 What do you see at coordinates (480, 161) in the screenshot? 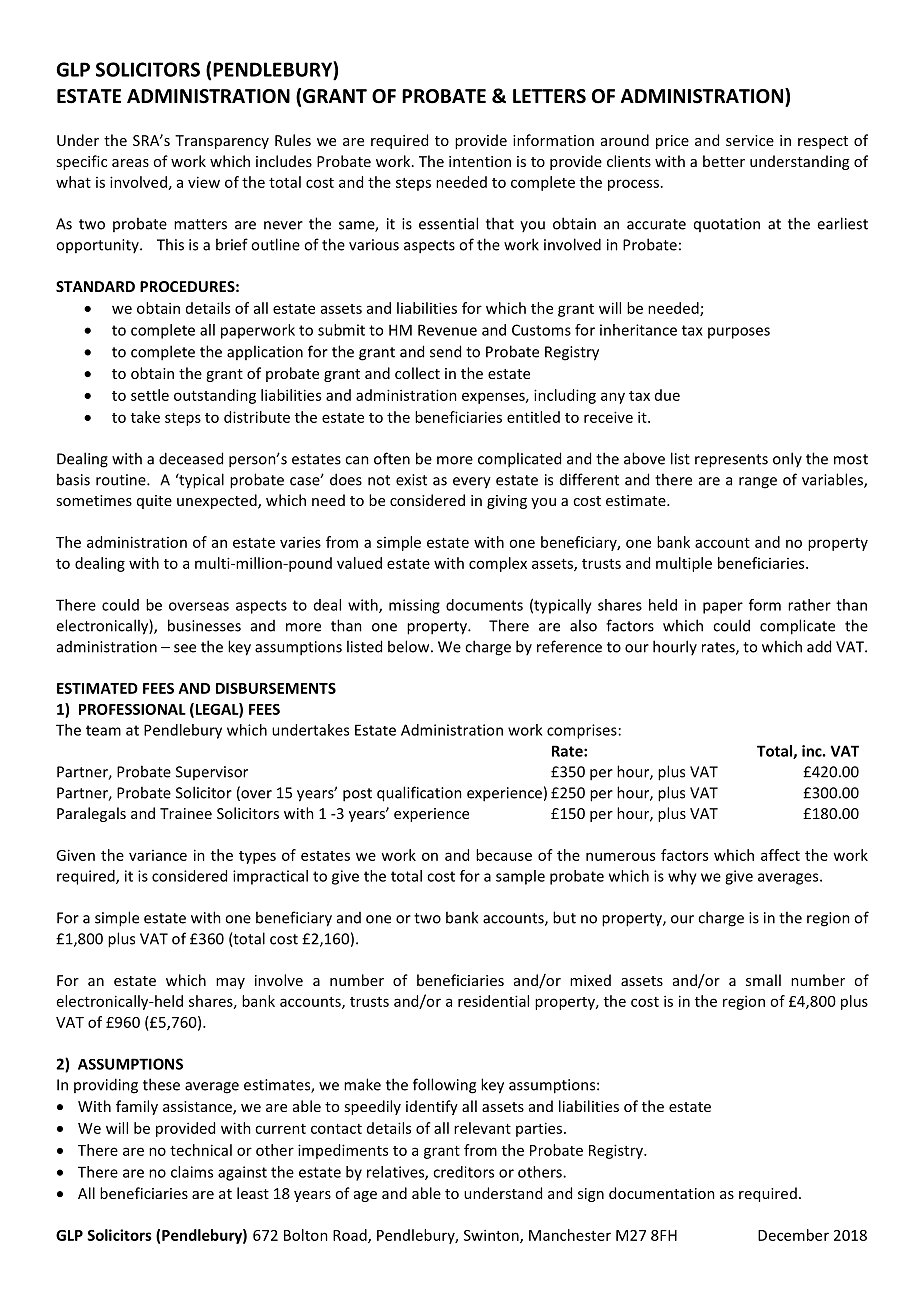
I see `intention` at bounding box center [480, 161].
